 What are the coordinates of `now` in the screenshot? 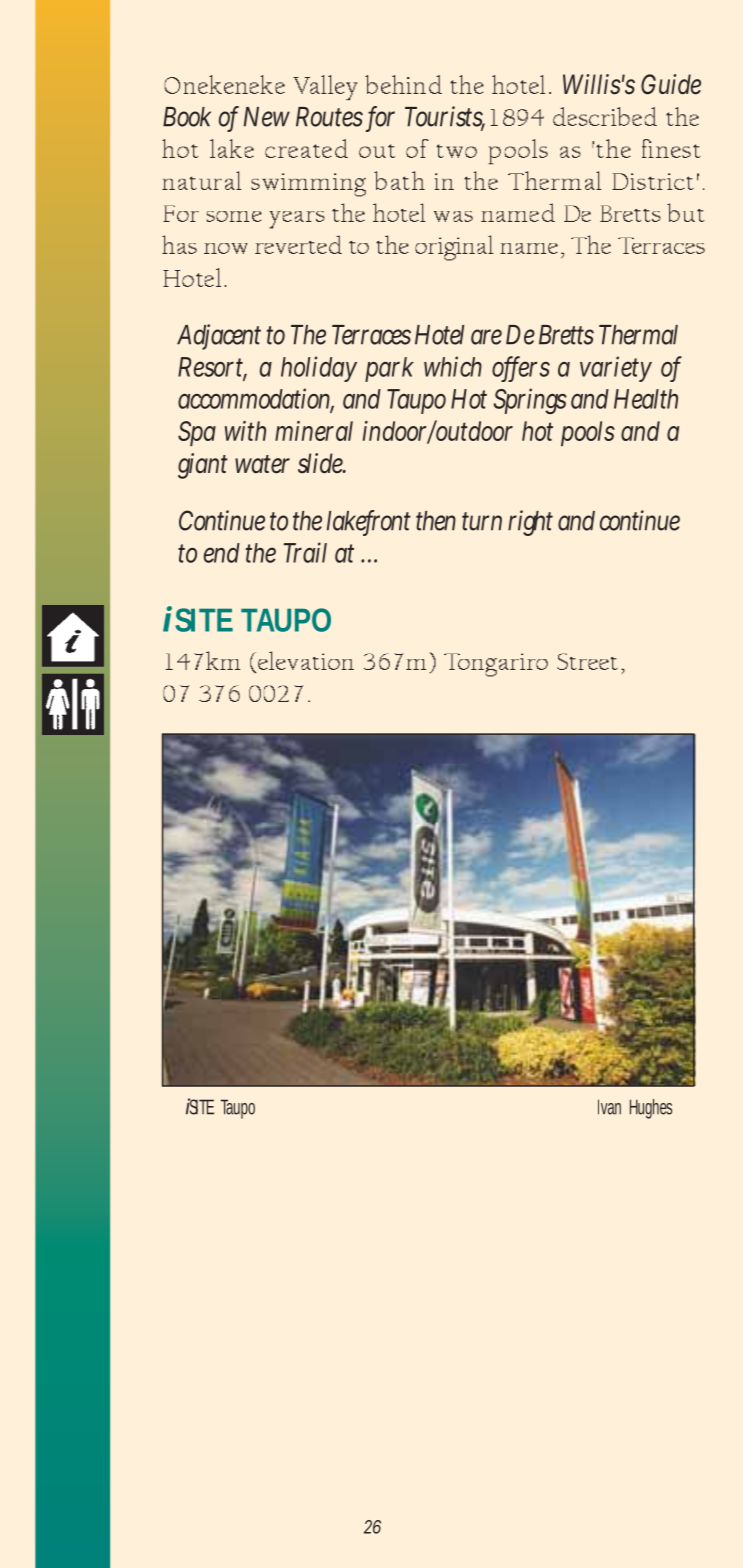 It's located at (226, 248).
